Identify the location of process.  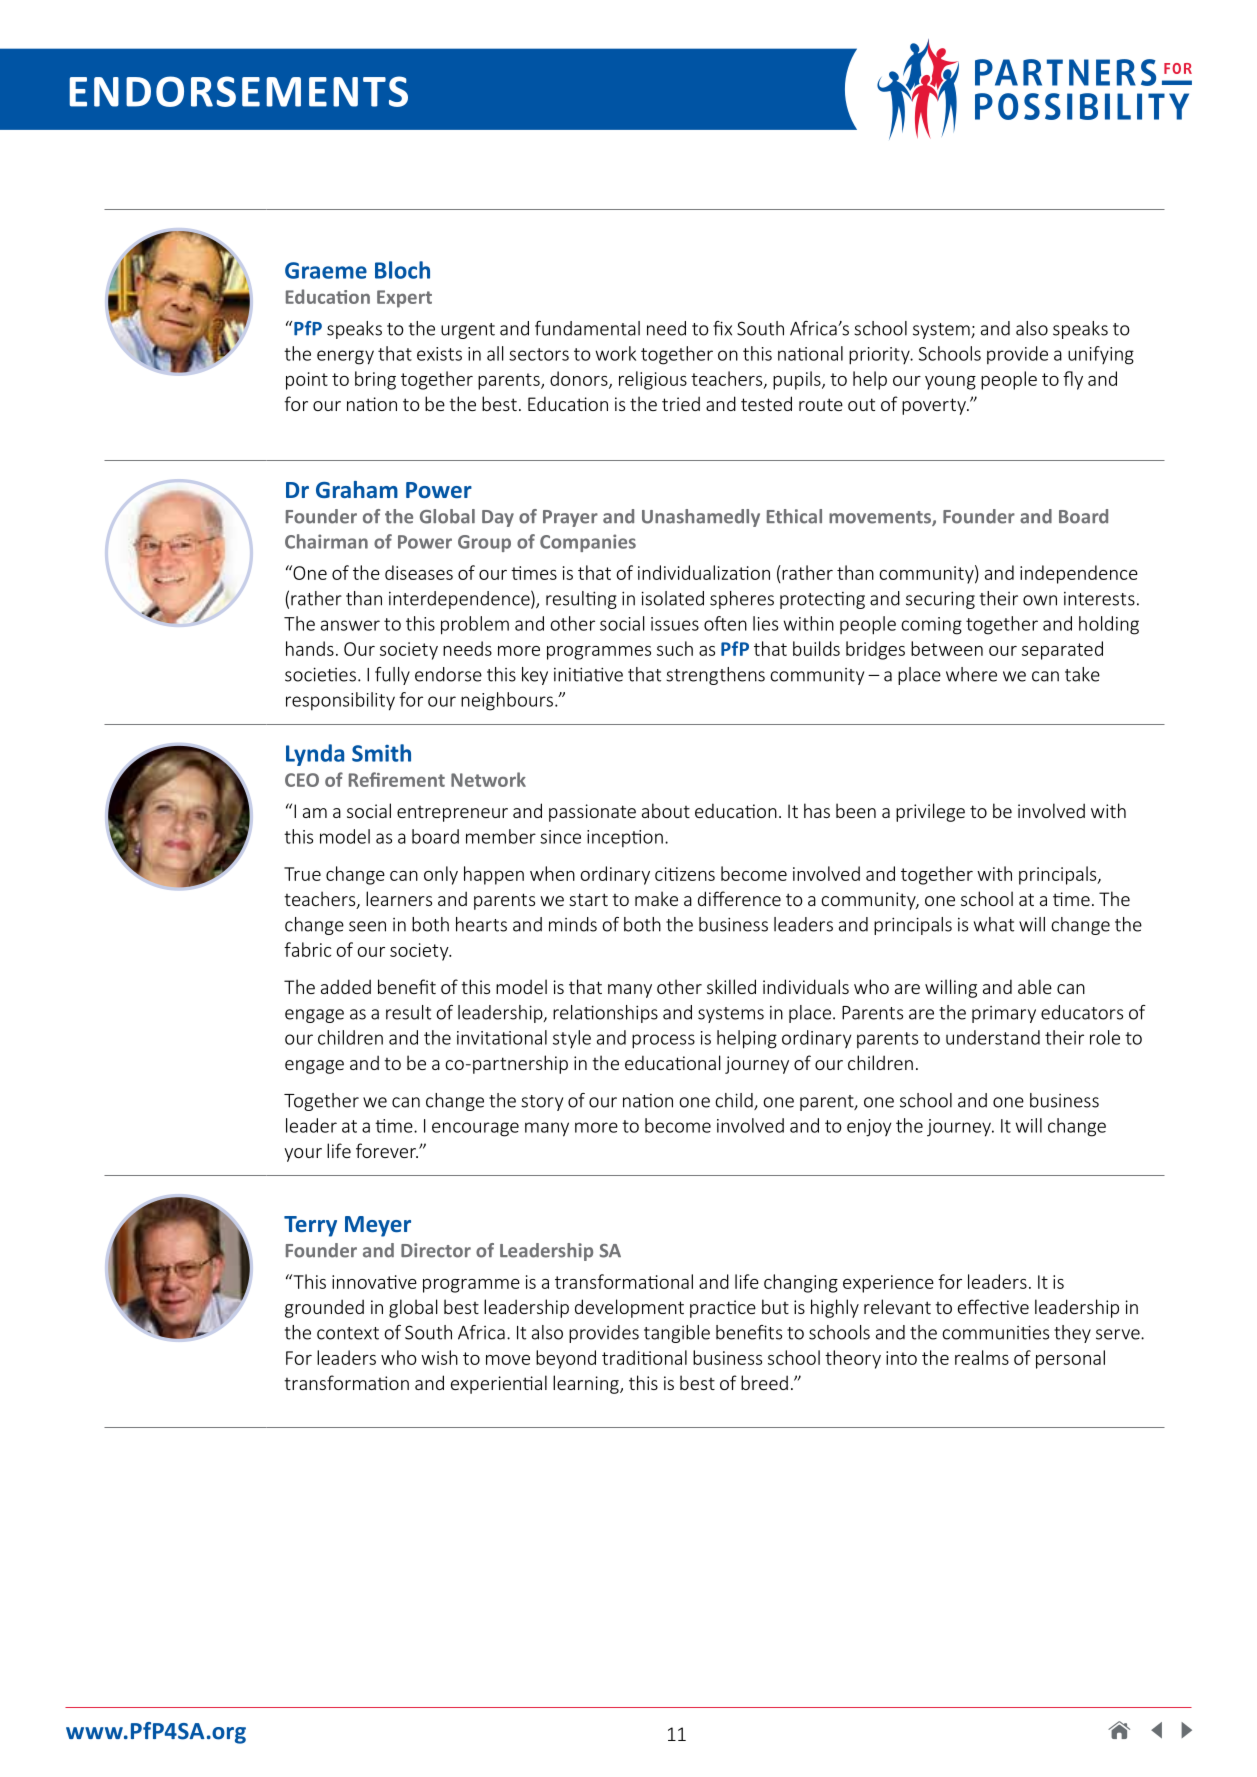
(663, 1041).
